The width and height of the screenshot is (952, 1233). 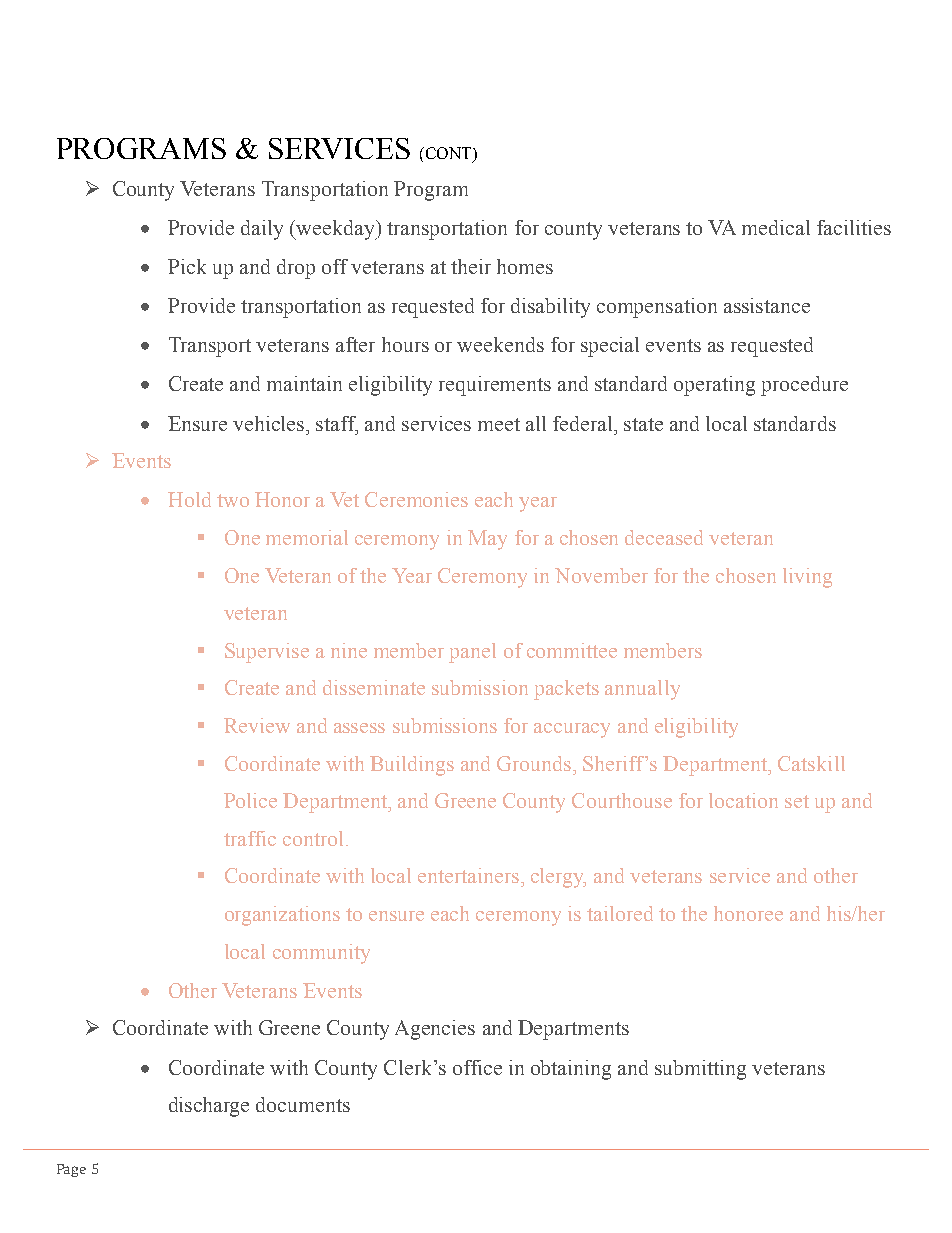 I want to click on office, so click(x=477, y=1067).
